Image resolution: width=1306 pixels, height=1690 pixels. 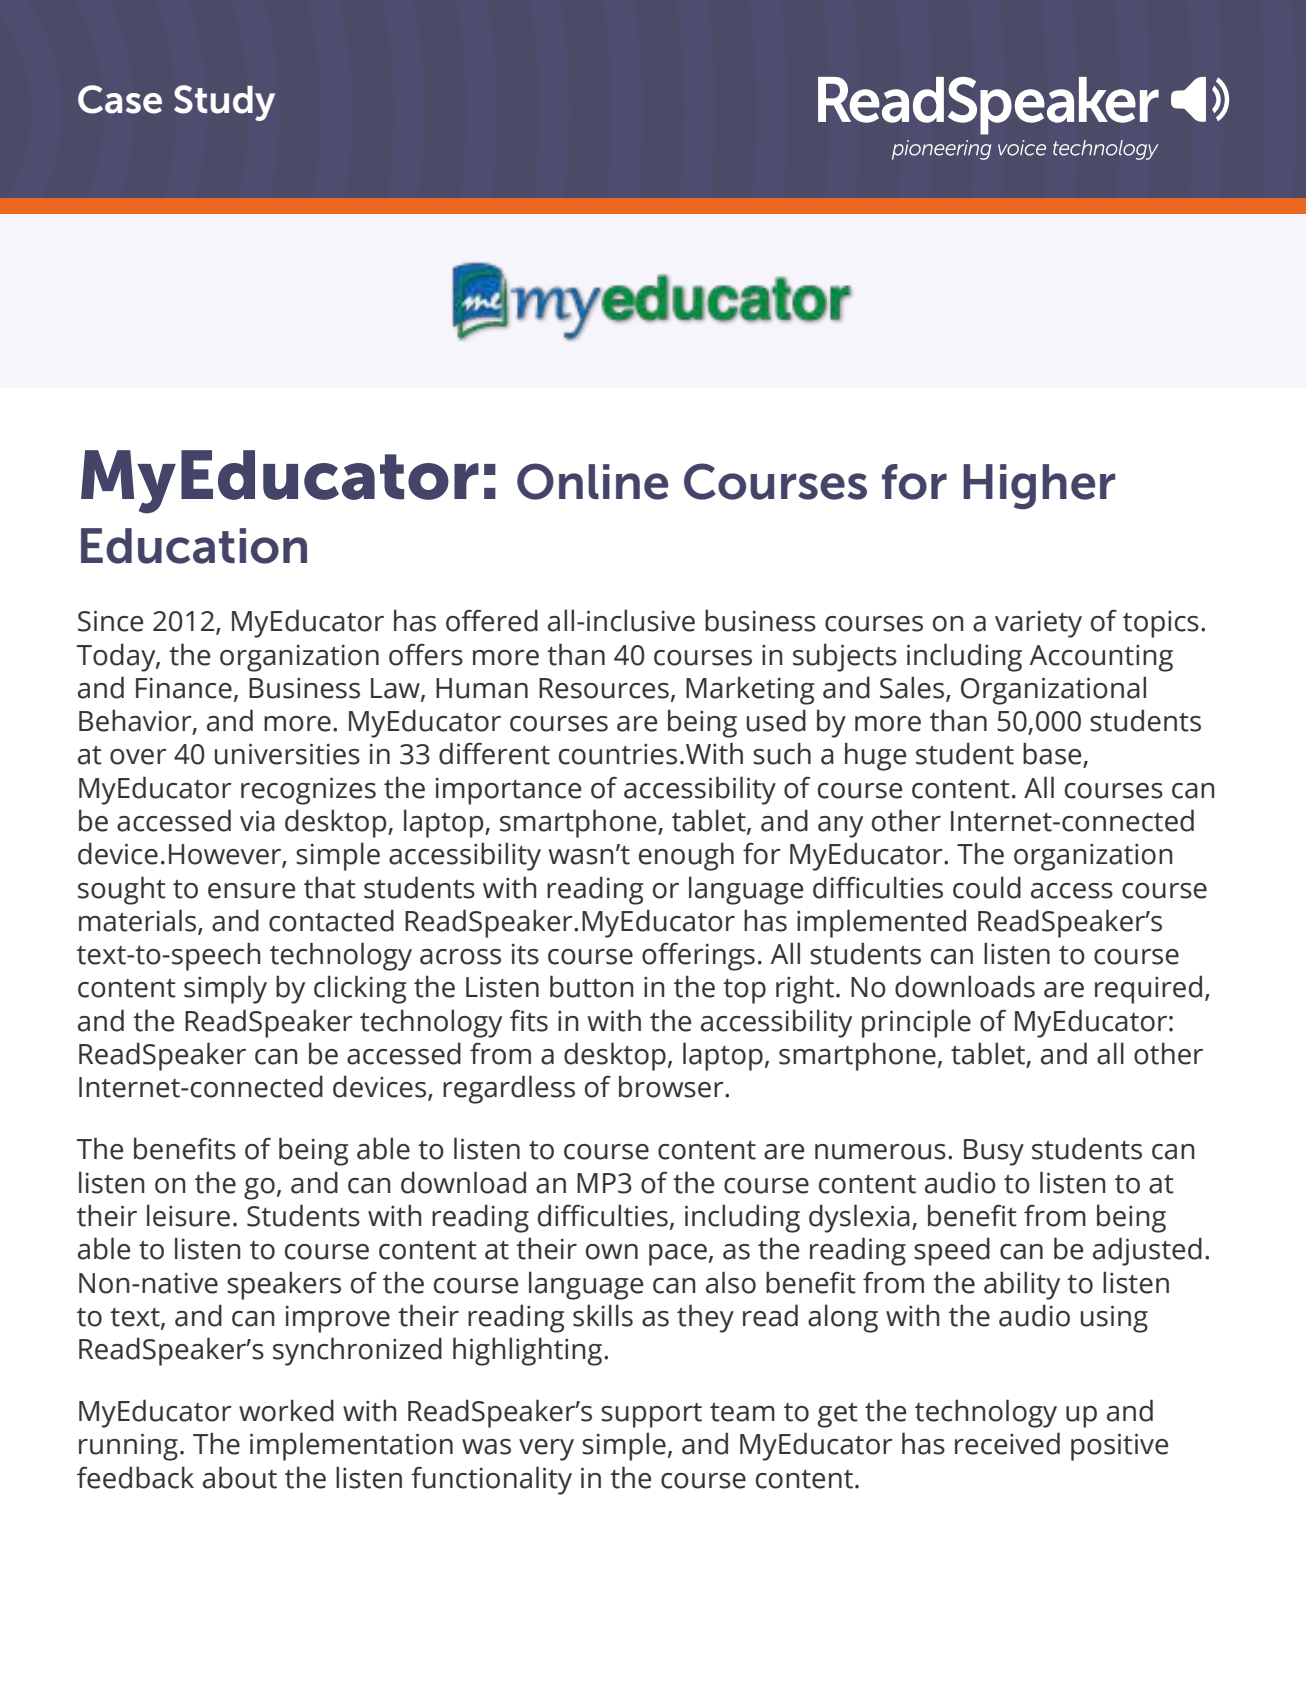 What do you see at coordinates (686, 856) in the page?
I see `enough` at bounding box center [686, 856].
